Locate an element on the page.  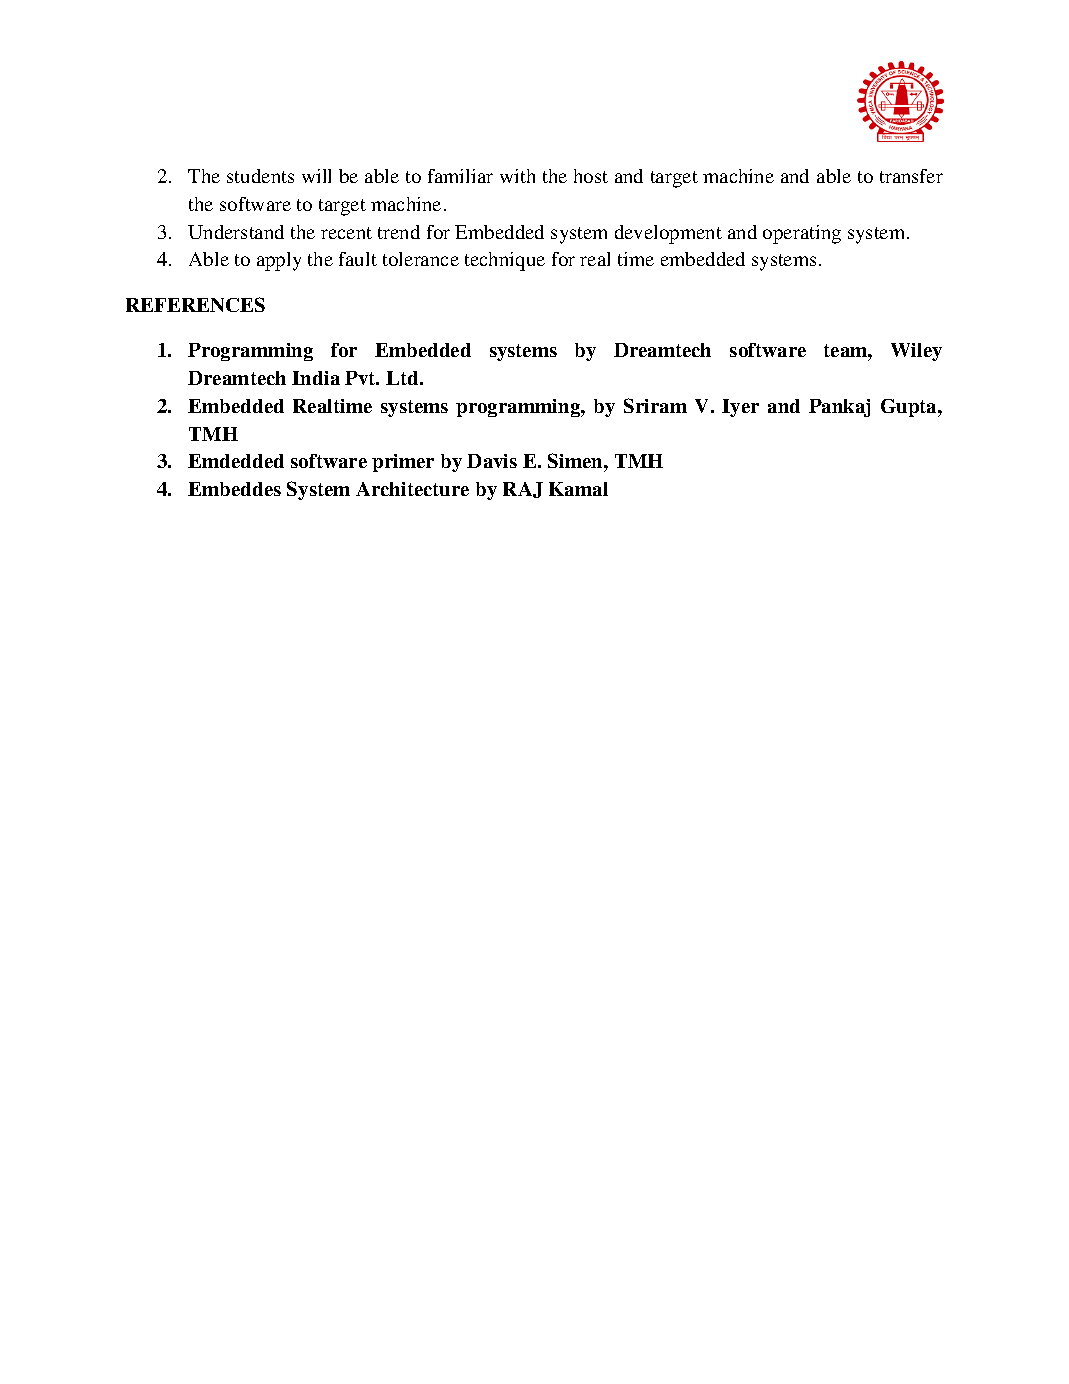
Pankaj is located at coordinates (839, 408).
